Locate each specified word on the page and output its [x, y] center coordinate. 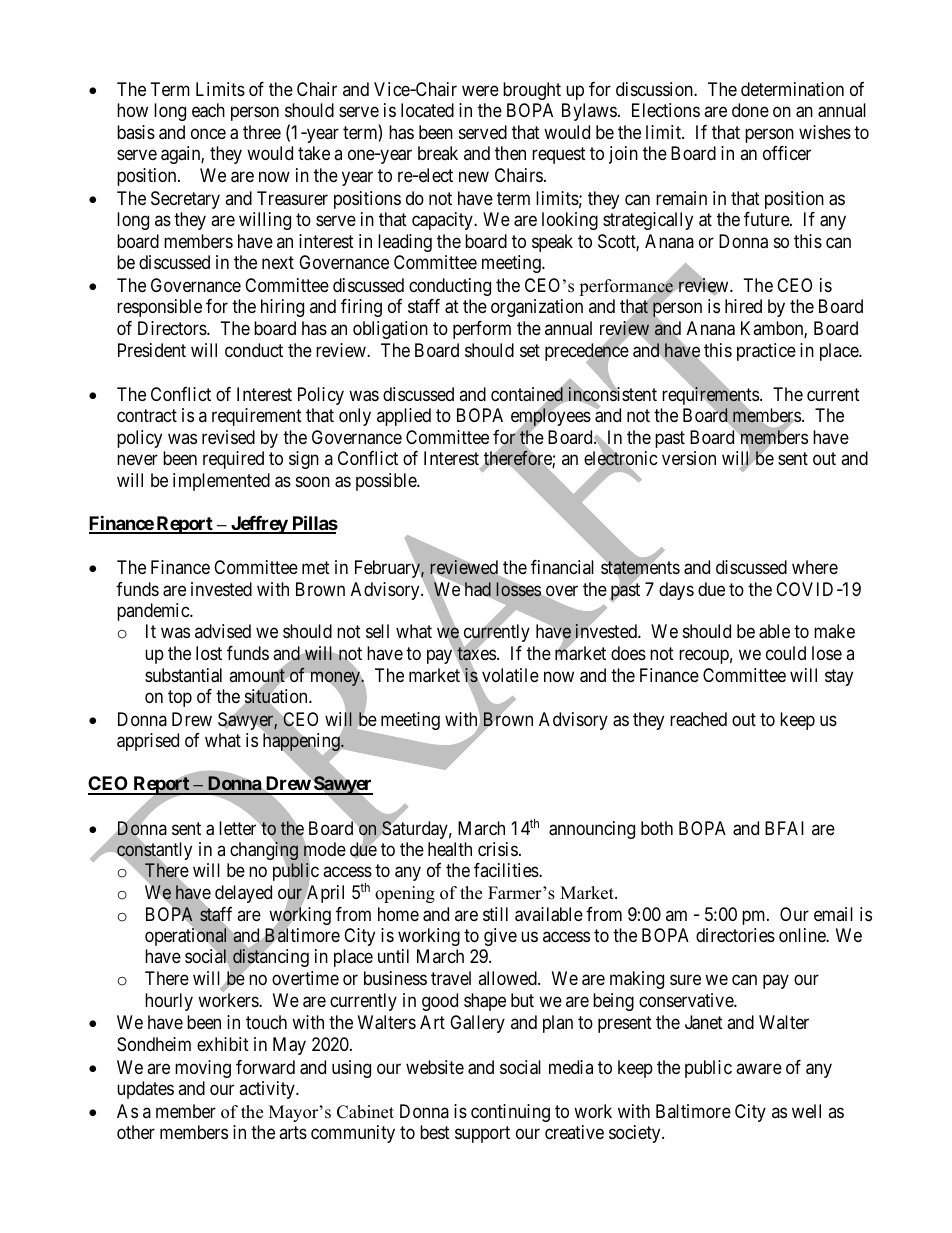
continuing [510, 1113]
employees [551, 418]
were [480, 91]
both [657, 828]
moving [203, 1069]
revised [228, 437]
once [208, 133]
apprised [148, 742]
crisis [498, 849]
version [689, 458]
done [750, 110]
